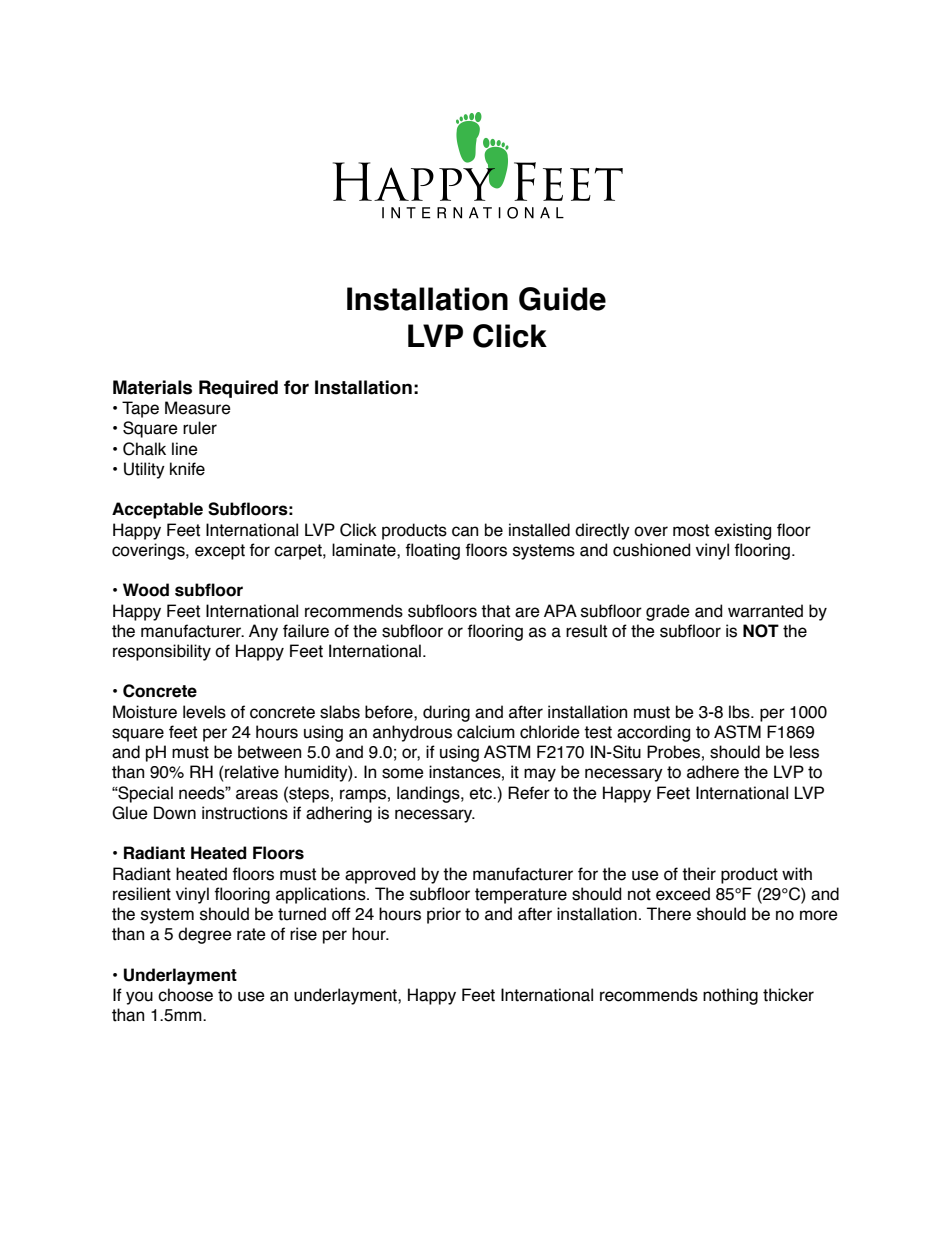  I want to click on prior, so click(444, 915).
